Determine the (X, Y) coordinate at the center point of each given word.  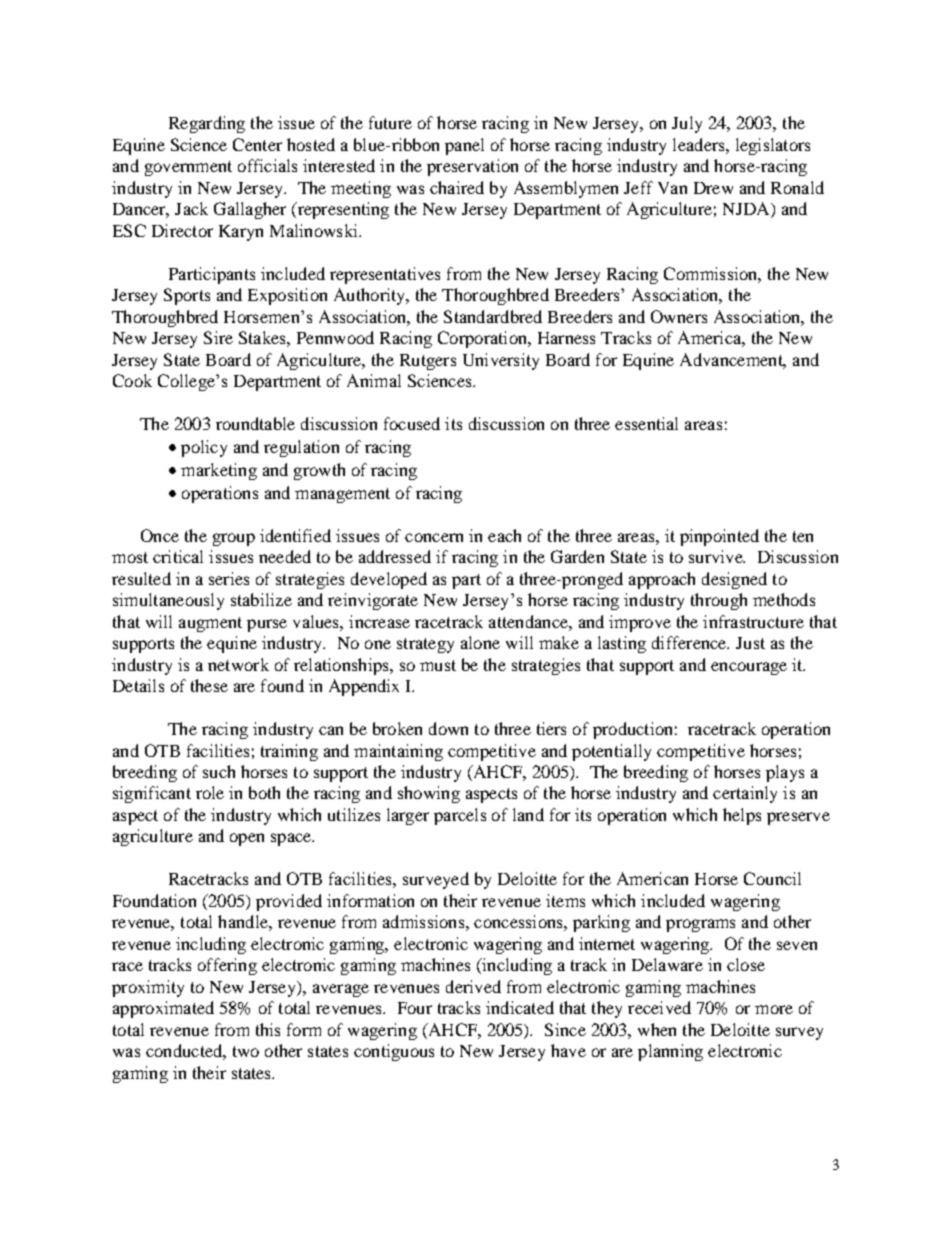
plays (785, 773)
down (448, 728)
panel (464, 146)
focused (412, 423)
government (188, 168)
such (219, 771)
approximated (163, 1009)
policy (204, 448)
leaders (700, 144)
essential (646, 423)
